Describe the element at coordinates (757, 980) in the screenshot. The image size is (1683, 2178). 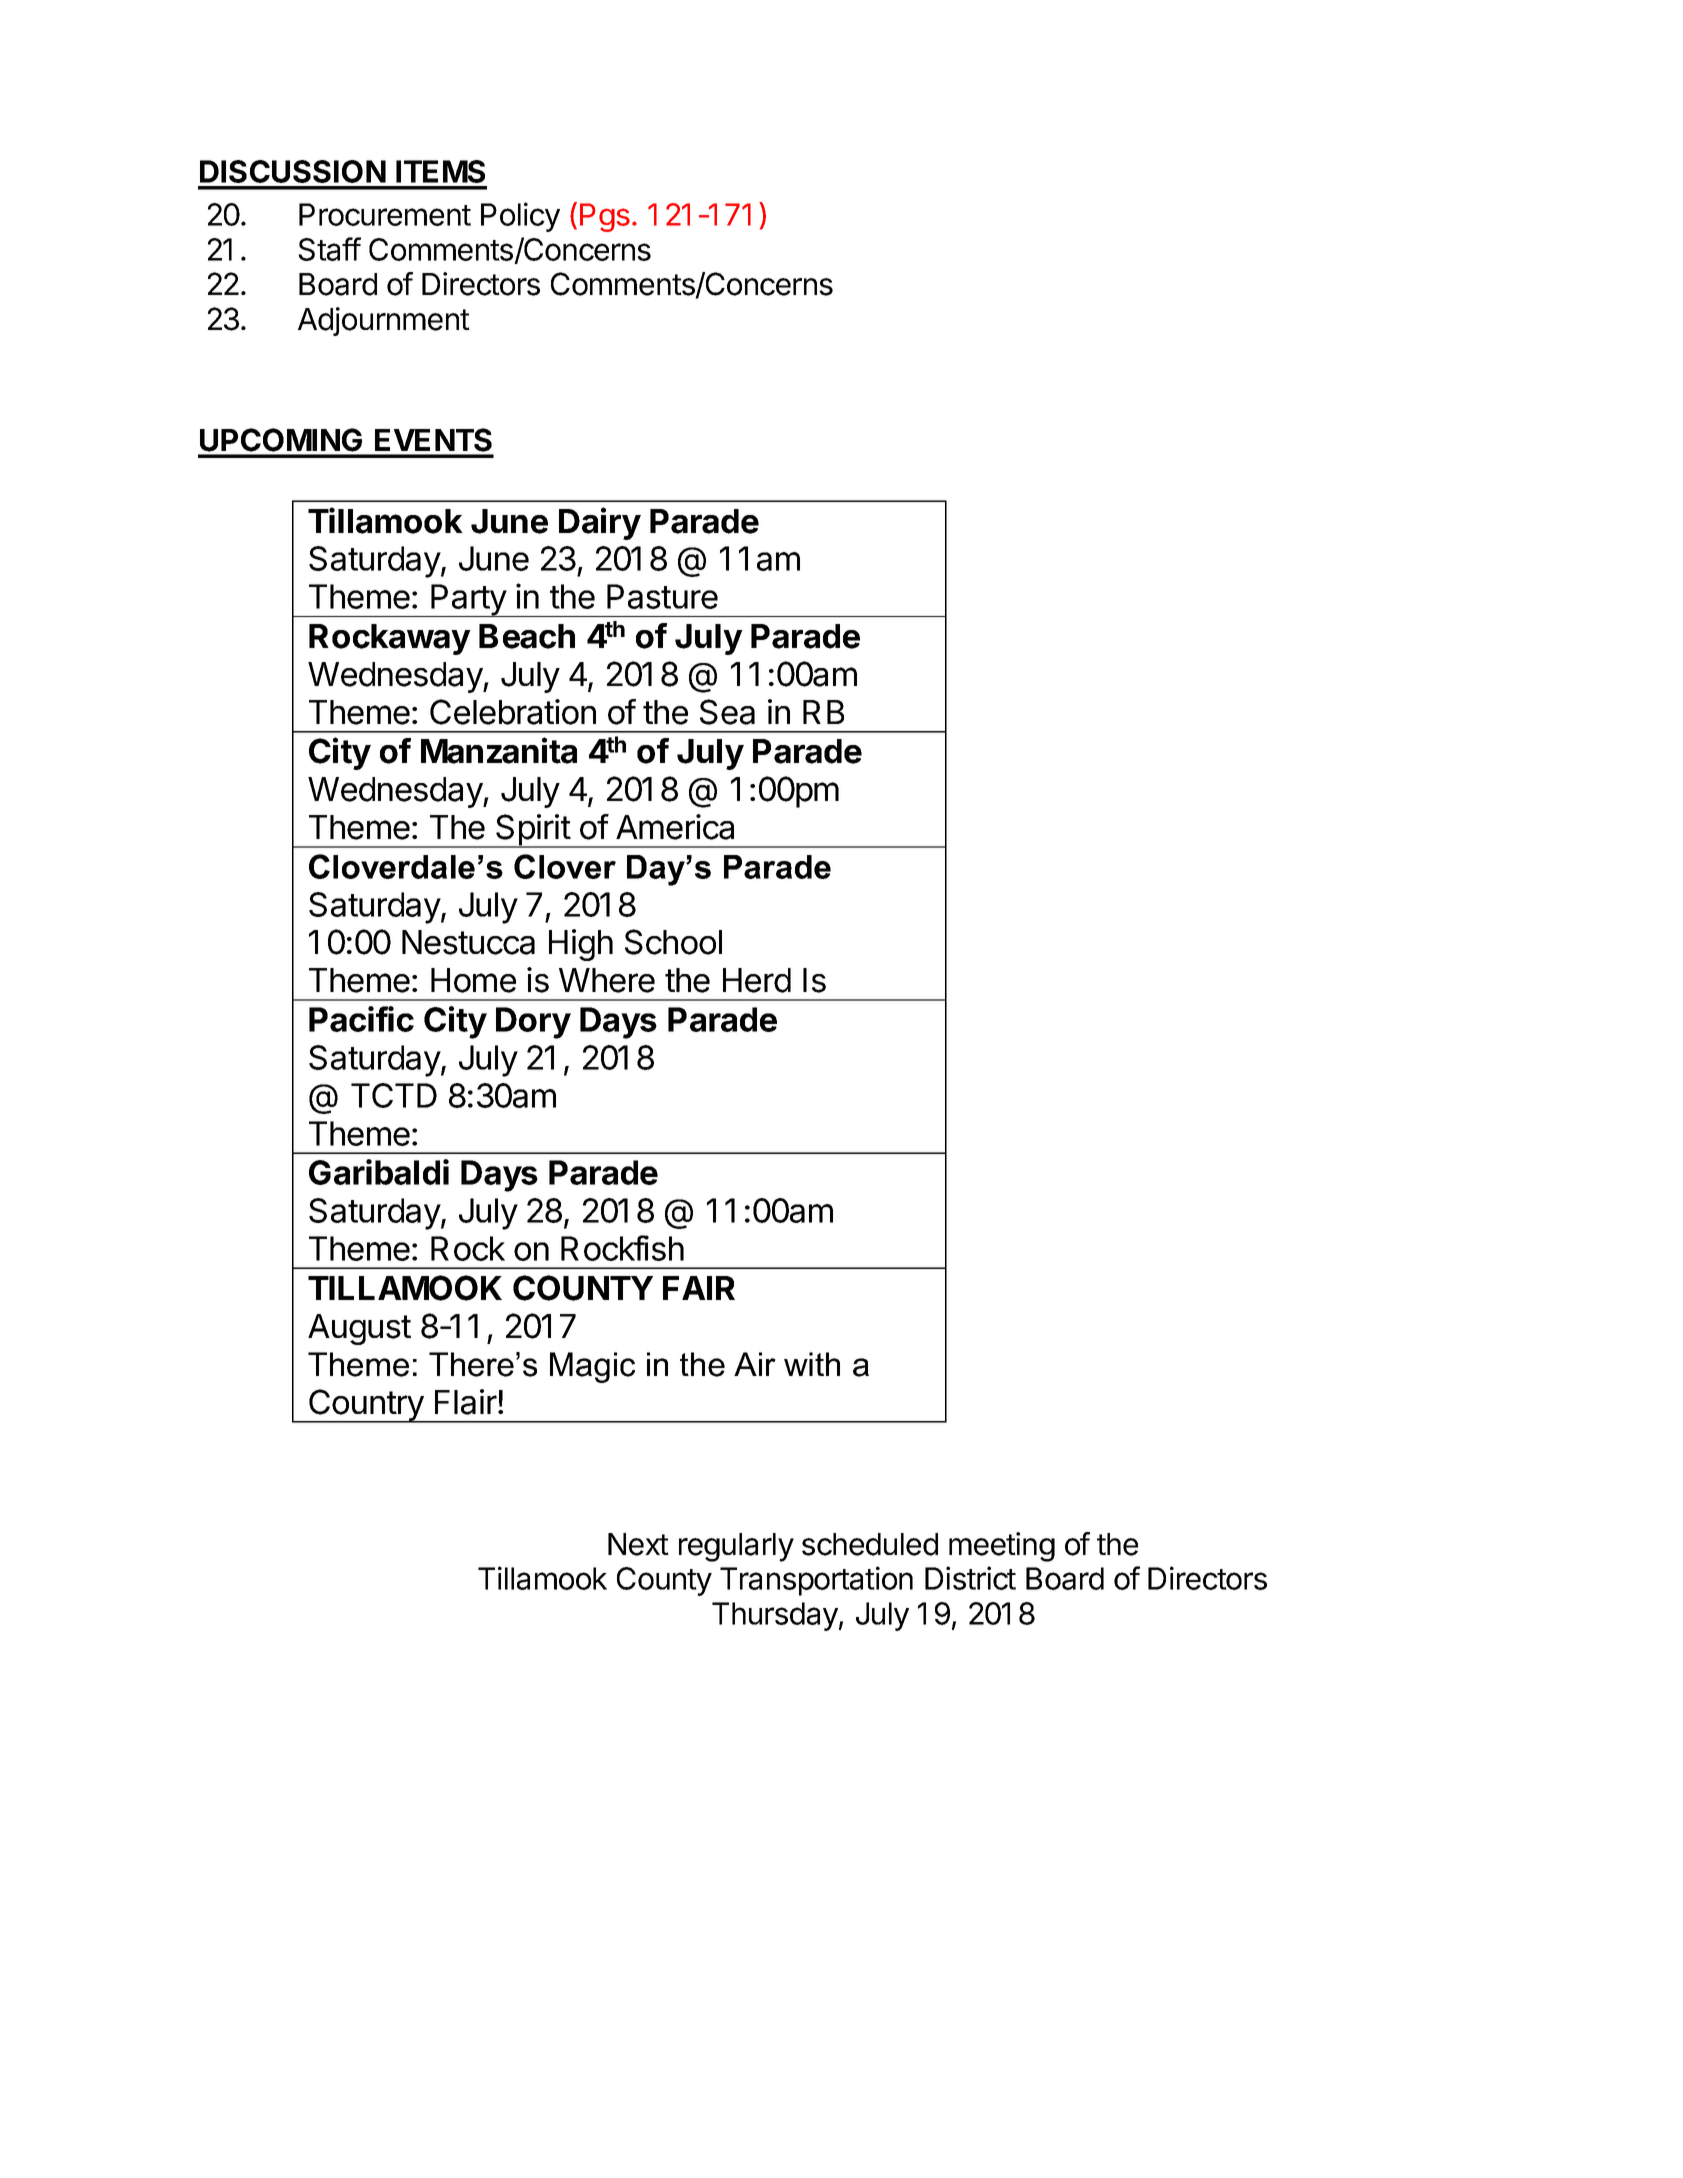
I see `Herd` at that location.
